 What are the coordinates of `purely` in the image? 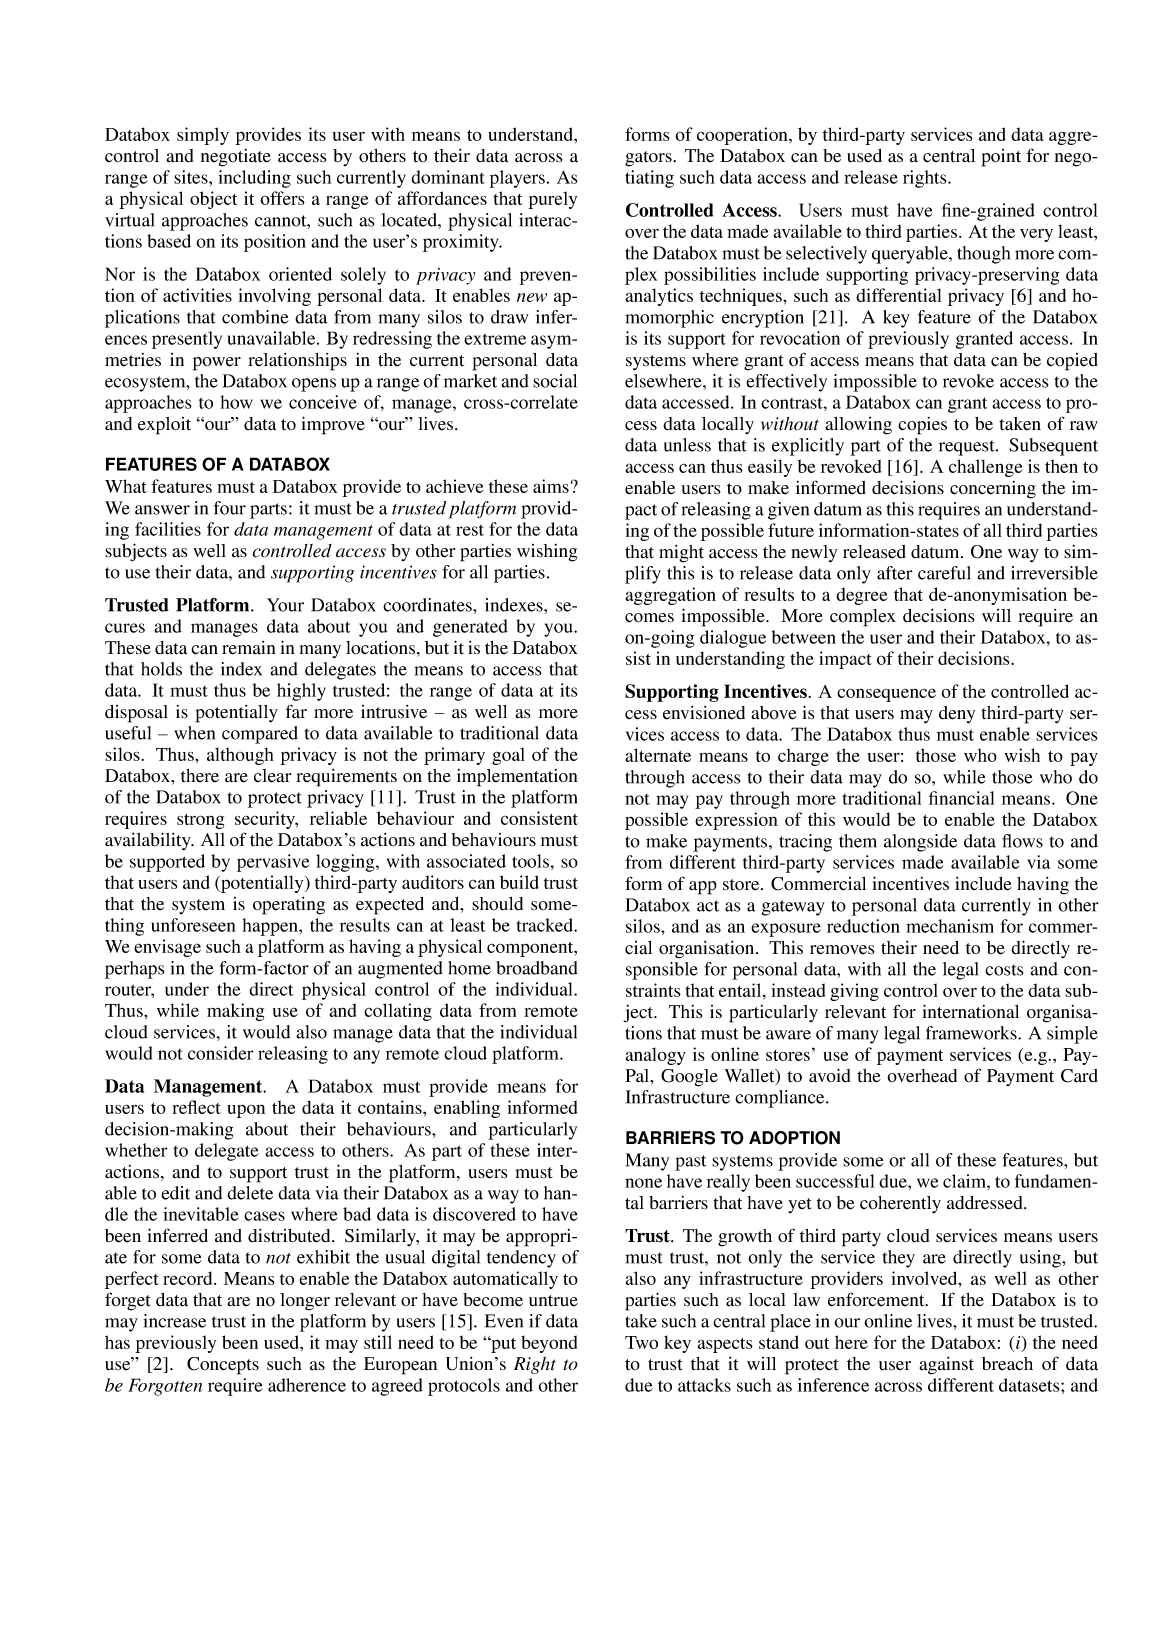 It's located at (552, 200).
